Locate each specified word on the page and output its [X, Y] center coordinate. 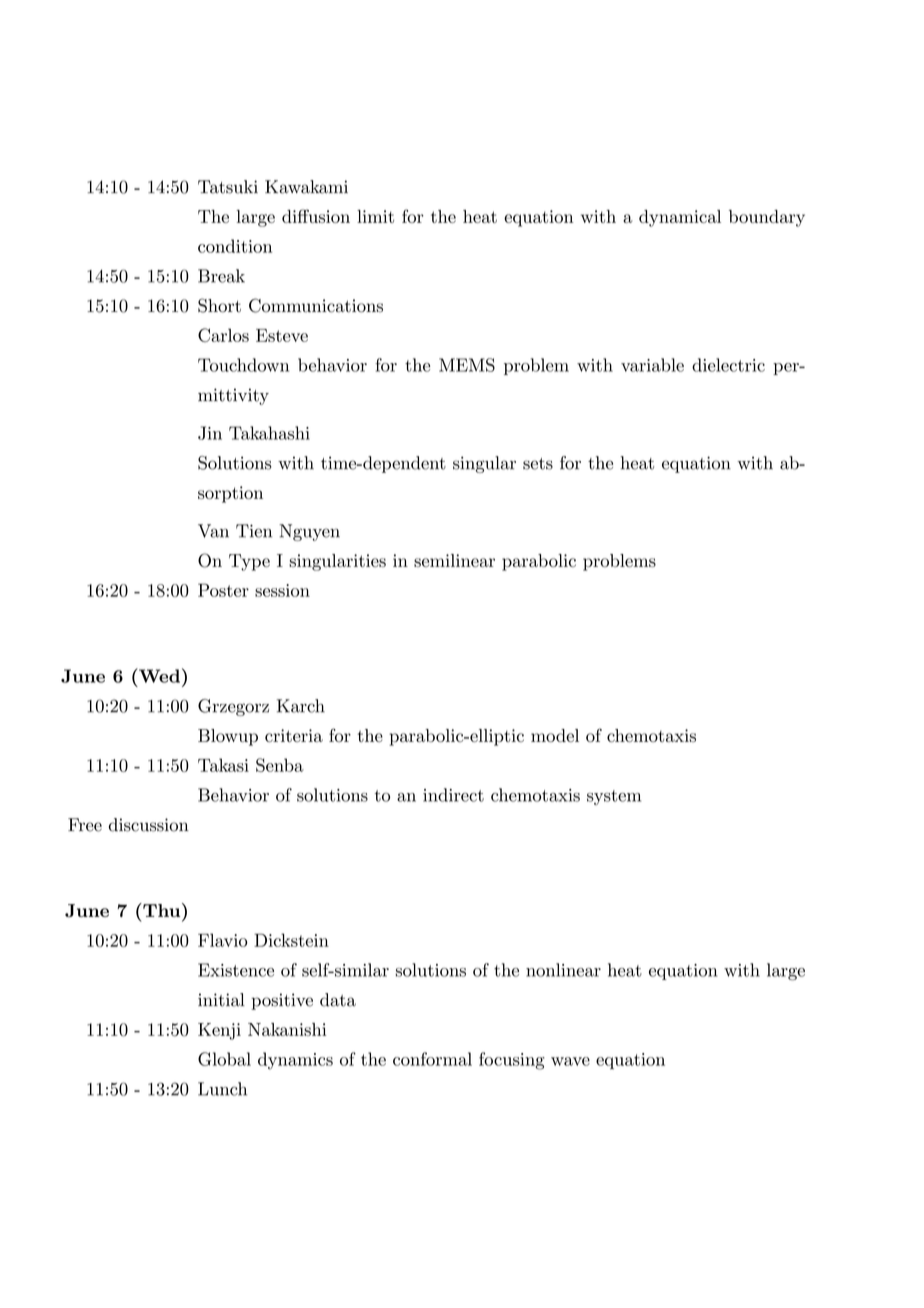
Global [224, 1059]
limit [375, 216]
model [555, 735]
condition [235, 246]
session [282, 590]
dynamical [680, 218]
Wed [158, 675]
